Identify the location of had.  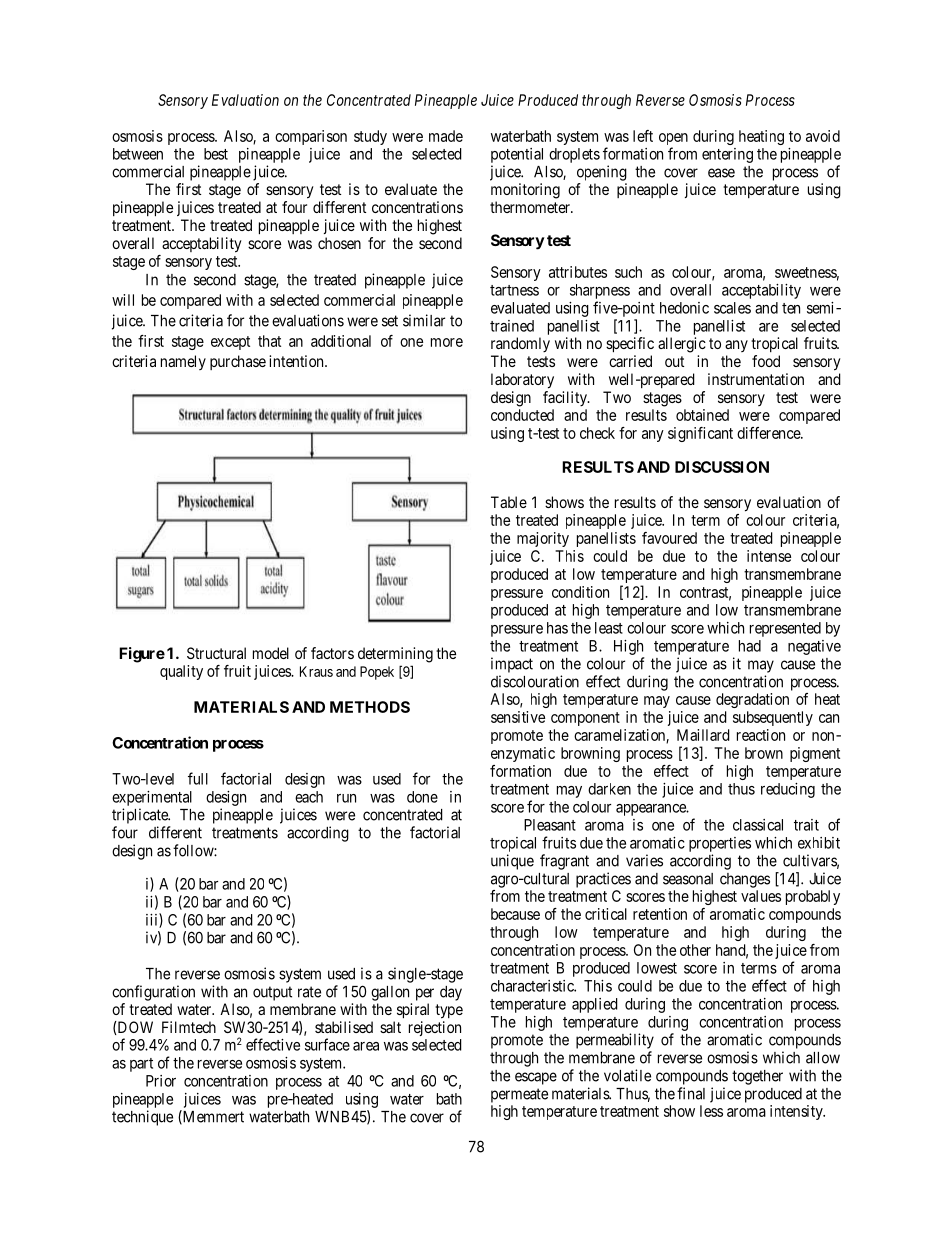
(750, 646).
